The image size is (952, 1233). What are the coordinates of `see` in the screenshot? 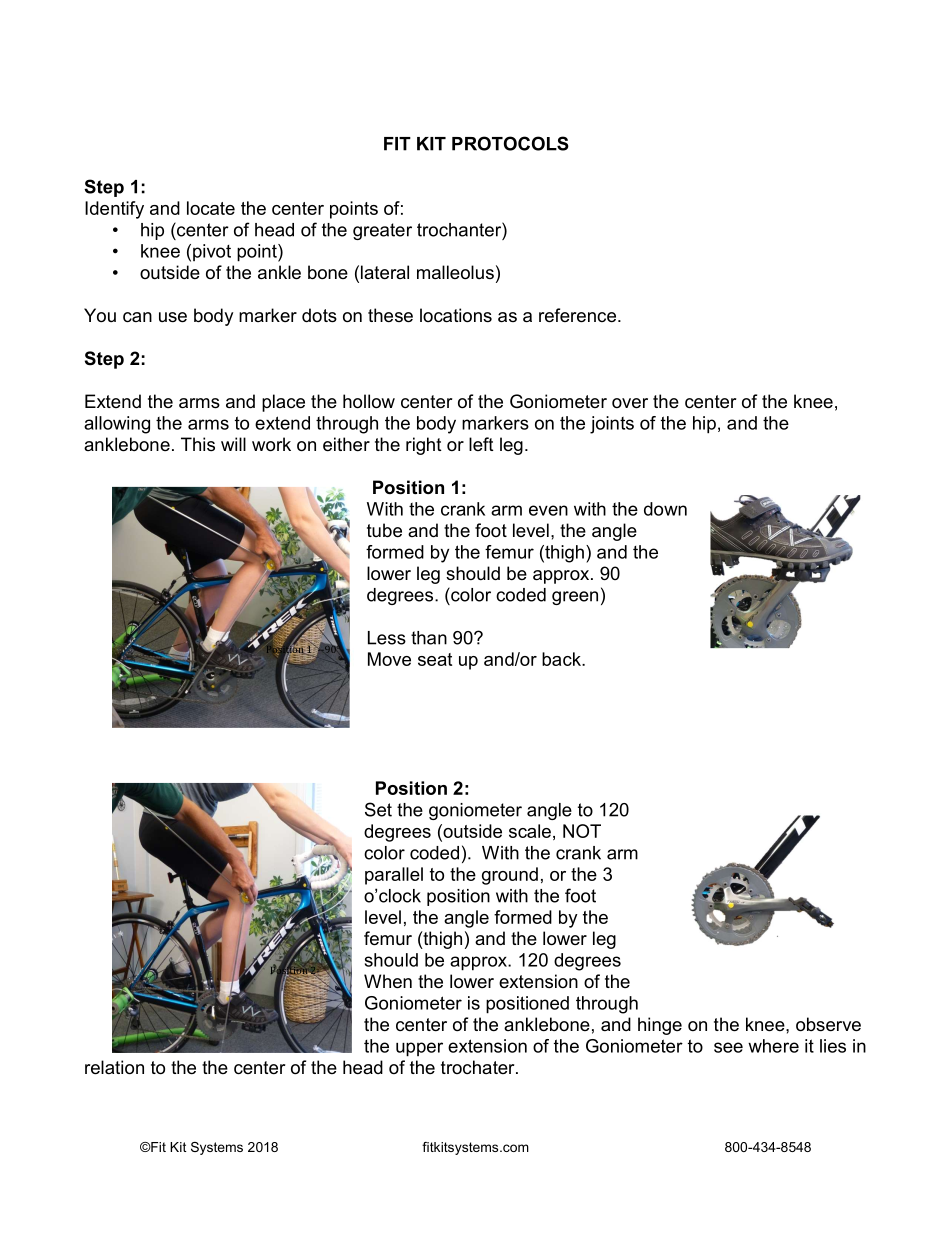 It's located at (728, 1047).
